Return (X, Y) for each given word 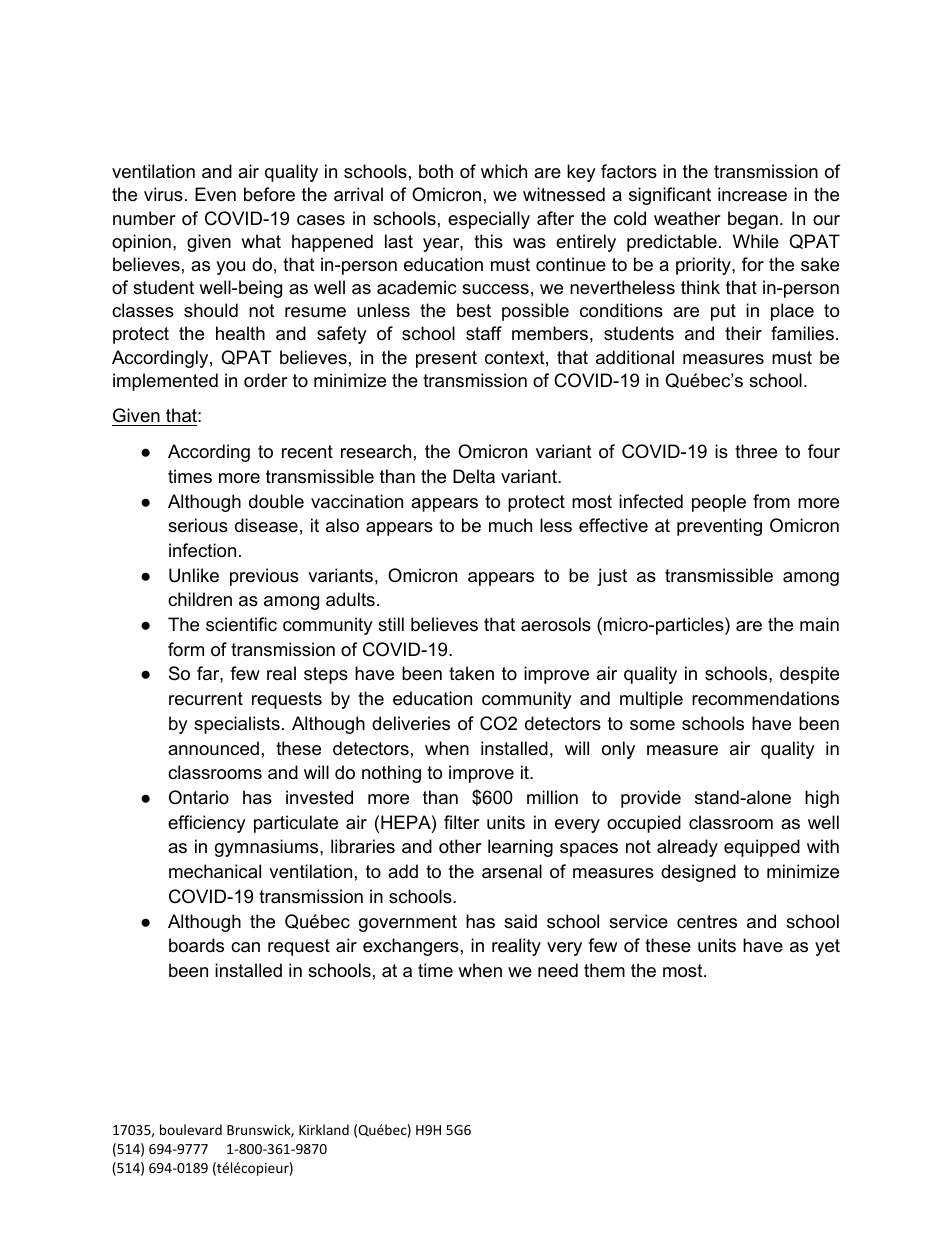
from (771, 501)
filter (462, 822)
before (269, 194)
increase (752, 194)
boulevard (191, 1129)
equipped (762, 848)
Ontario (199, 797)
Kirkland (324, 1129)
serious (198, 525)
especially (489, 220)
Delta (474, 476)
